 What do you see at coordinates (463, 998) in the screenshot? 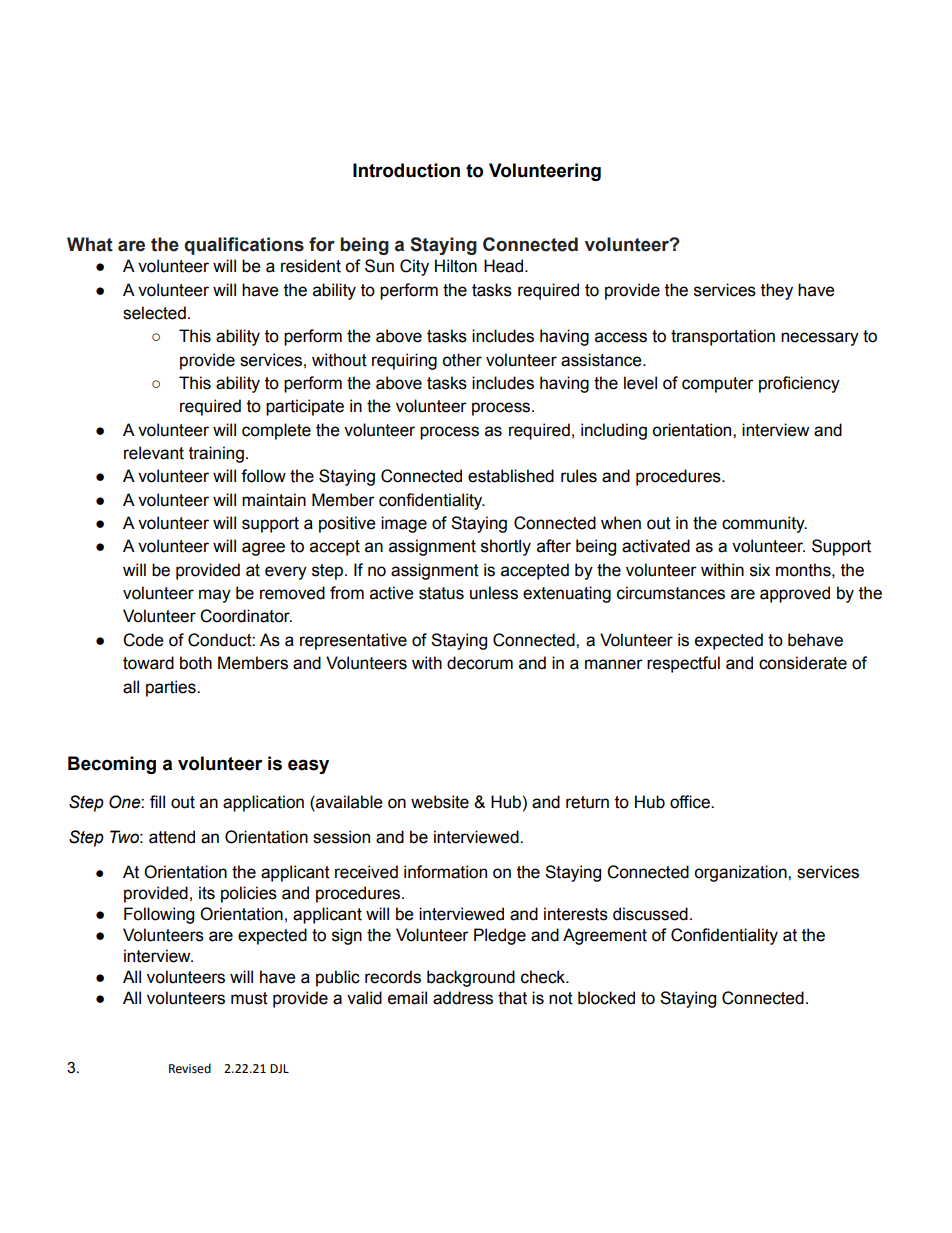
I see `address` at bounding box center [463, 998].
